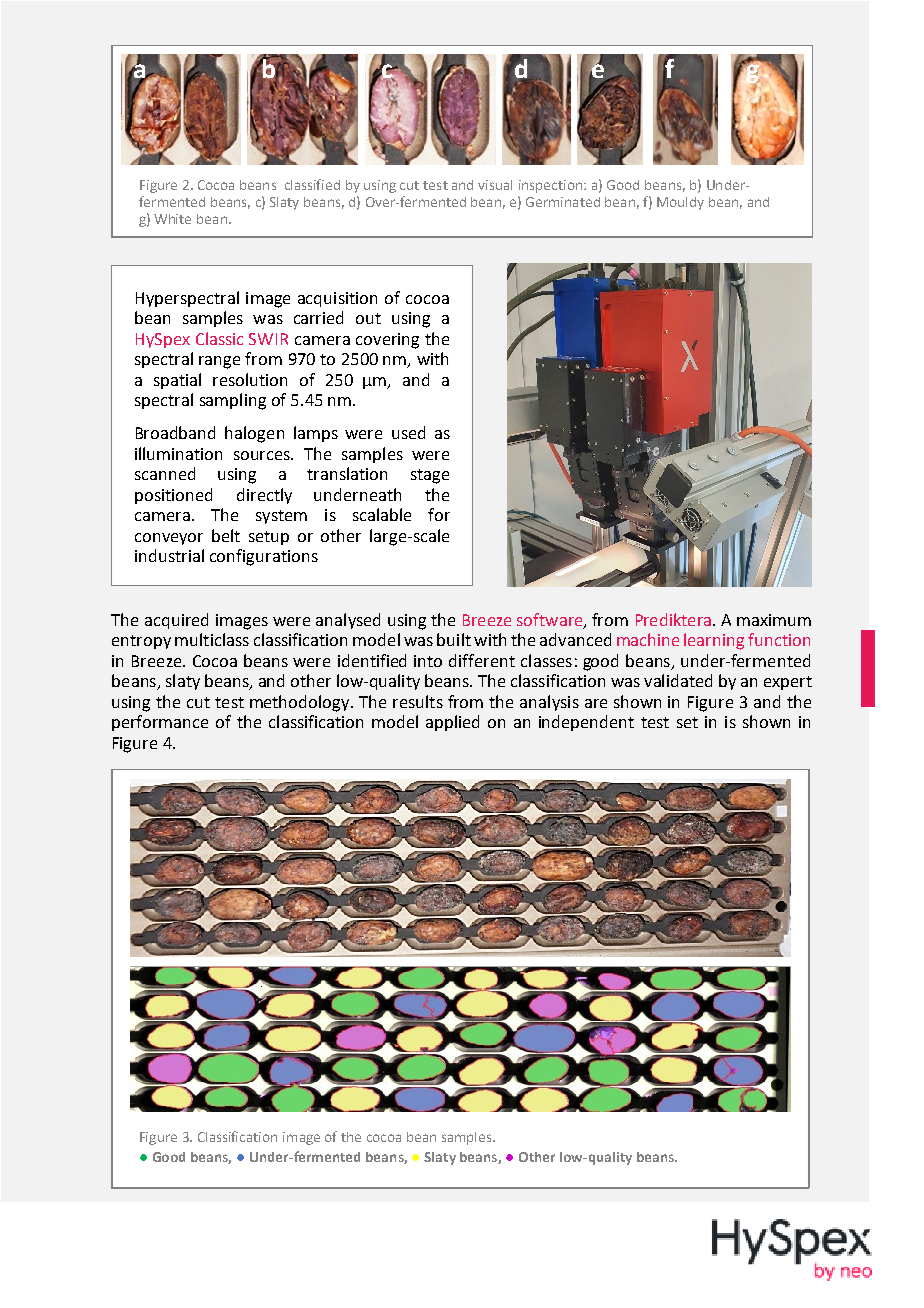 The height and width of the image is (1308, 924). Describe the element at coordinates (160, 723) in the image. I see `performance` at that location.
